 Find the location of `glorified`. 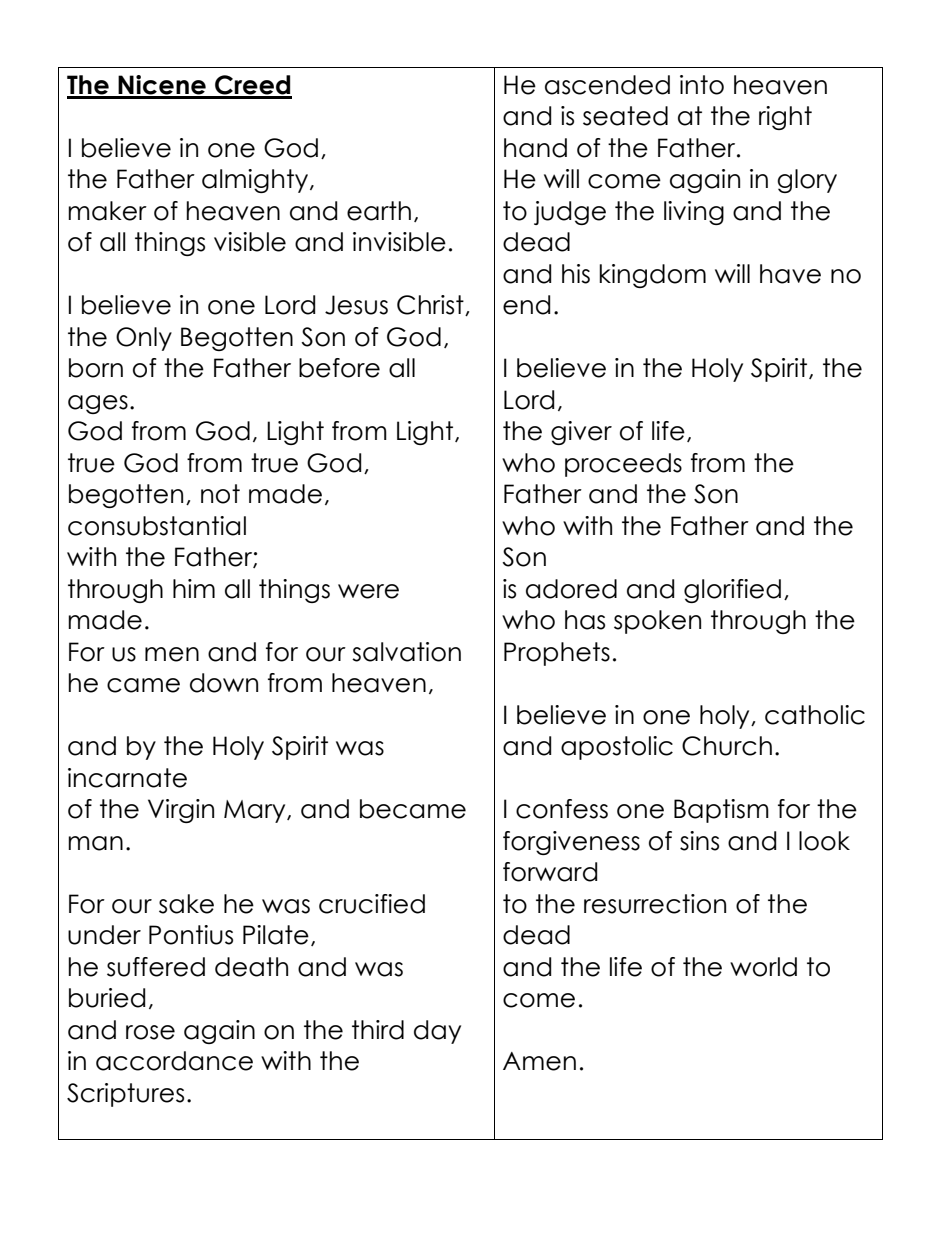

glorified is located at coordinates (732, 591).
